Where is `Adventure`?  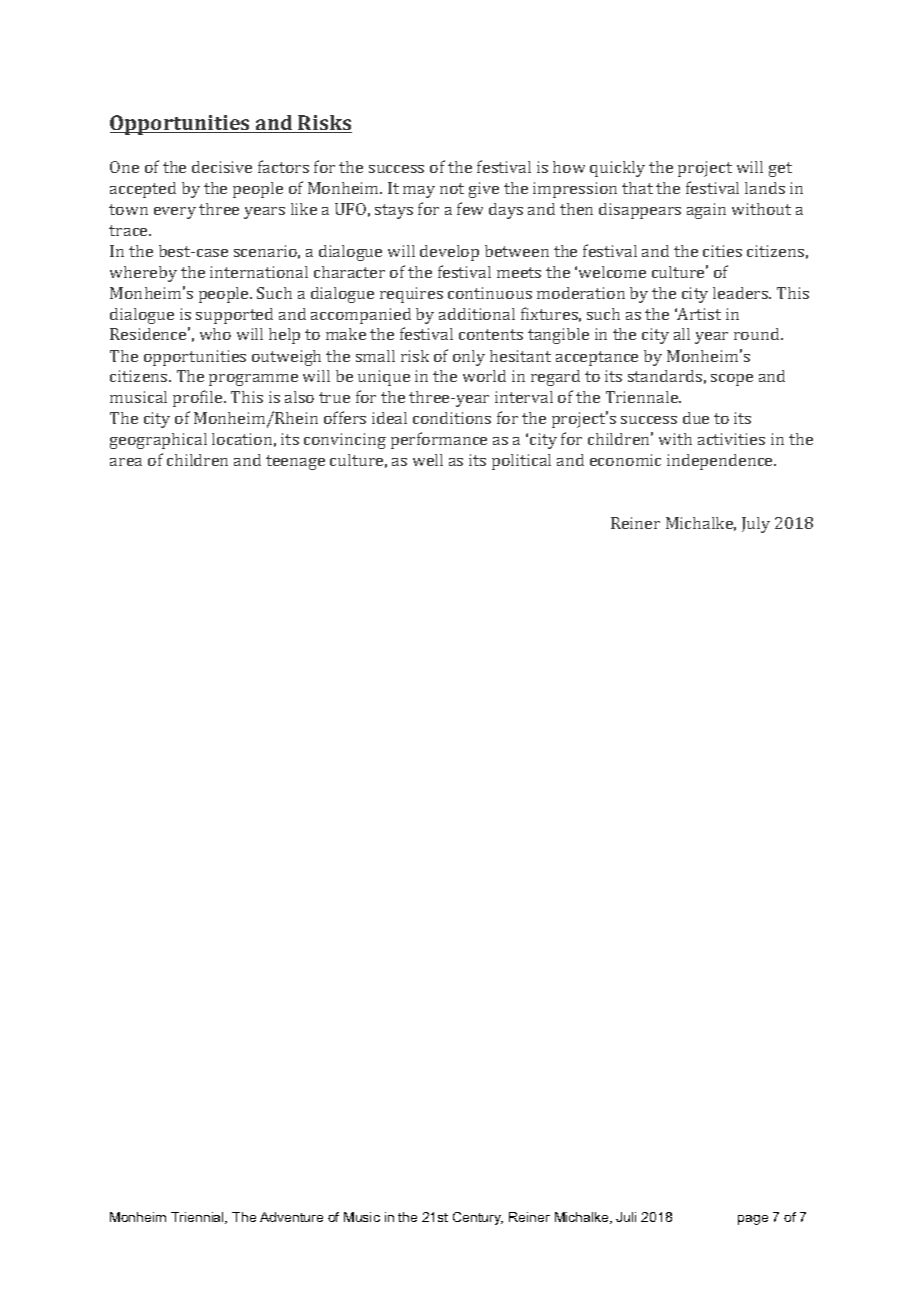 Adventure is located at coordinates (291, 1217).
